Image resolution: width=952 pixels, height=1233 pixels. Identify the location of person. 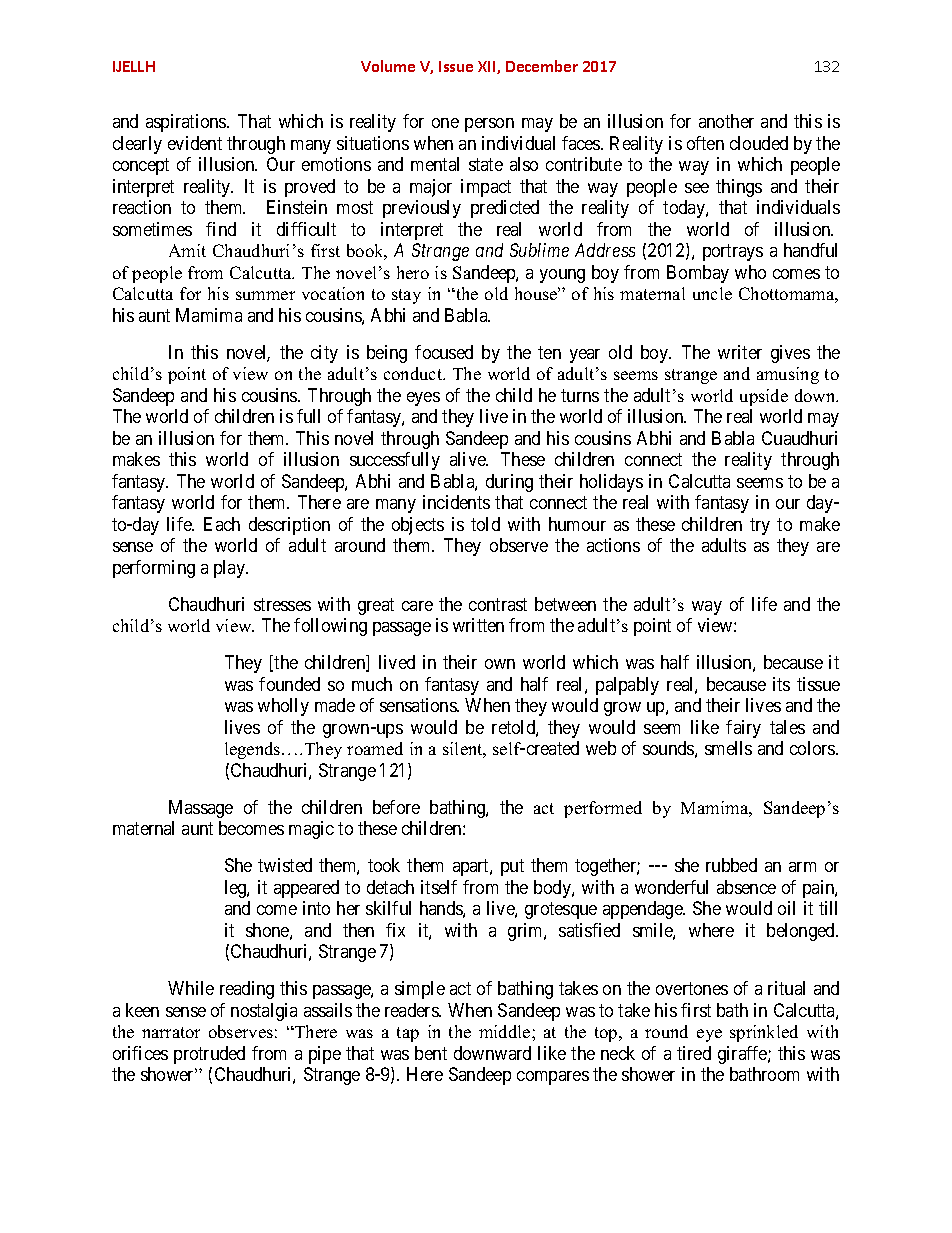
(489, 125).
